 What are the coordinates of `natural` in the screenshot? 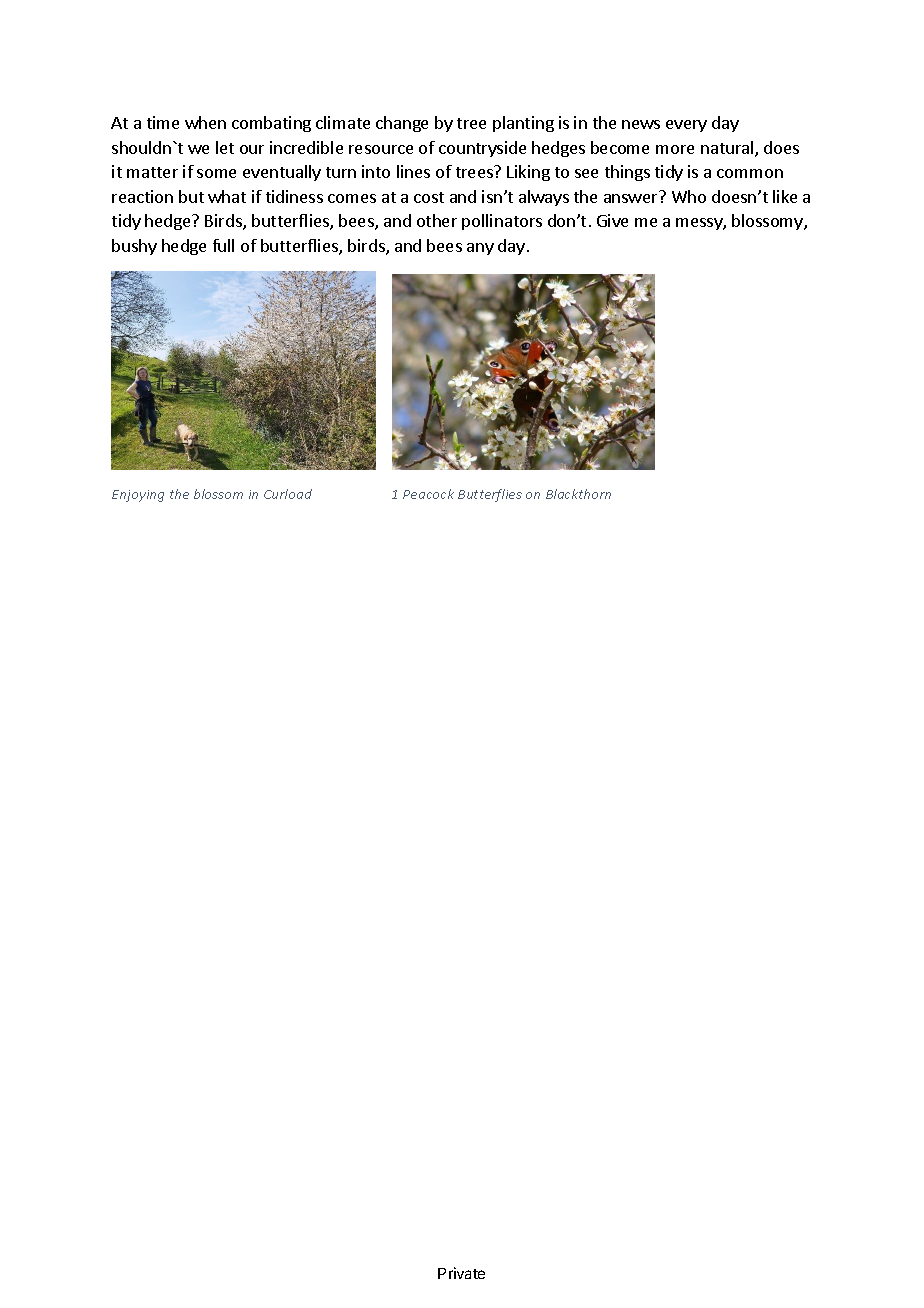 It's located at (728, 149).
